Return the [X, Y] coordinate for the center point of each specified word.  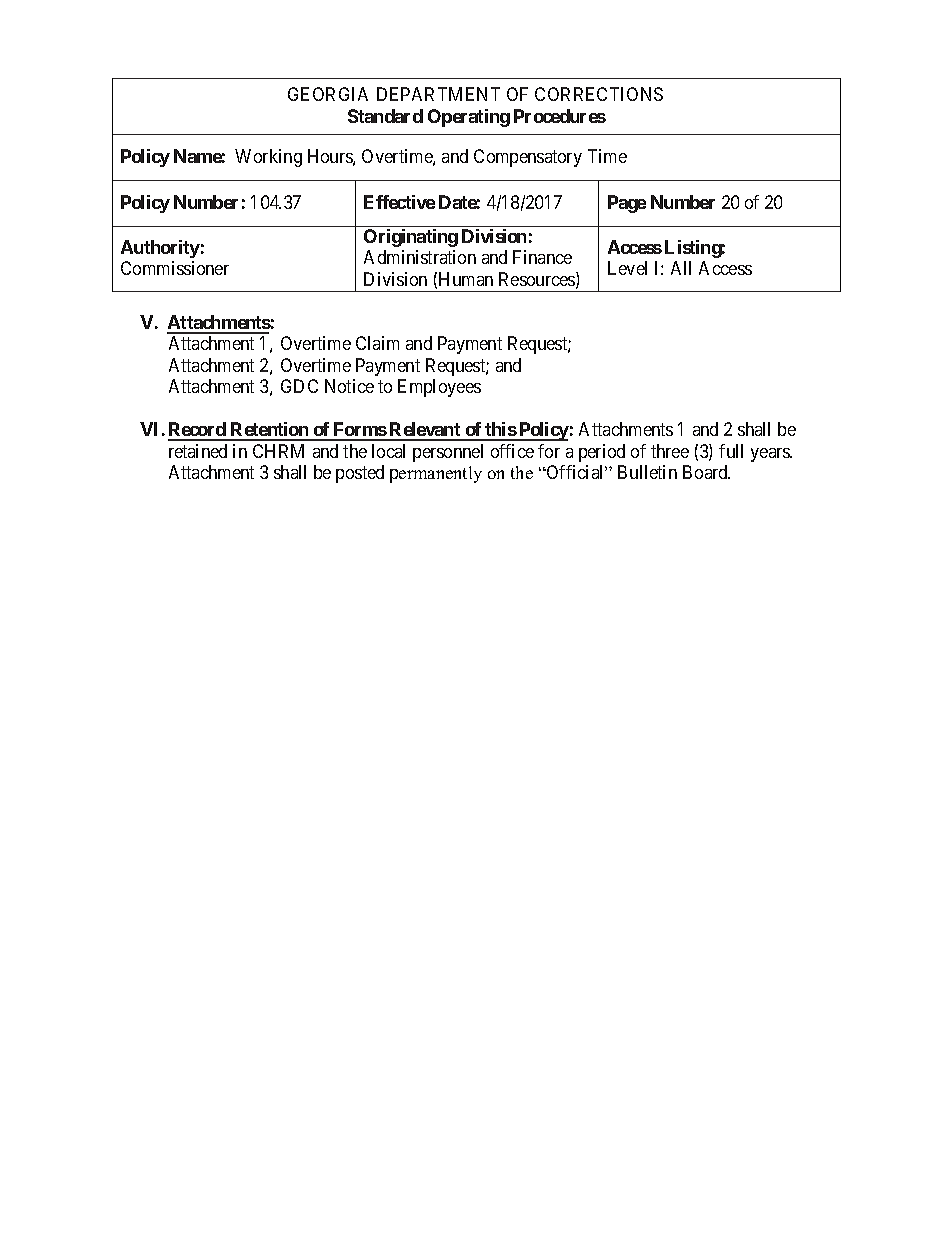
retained [198, 451]
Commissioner [175, 268]
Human [466, 279]
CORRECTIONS [599, 94]
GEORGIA [328, 94]
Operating [469, 118]
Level [627, 268]
